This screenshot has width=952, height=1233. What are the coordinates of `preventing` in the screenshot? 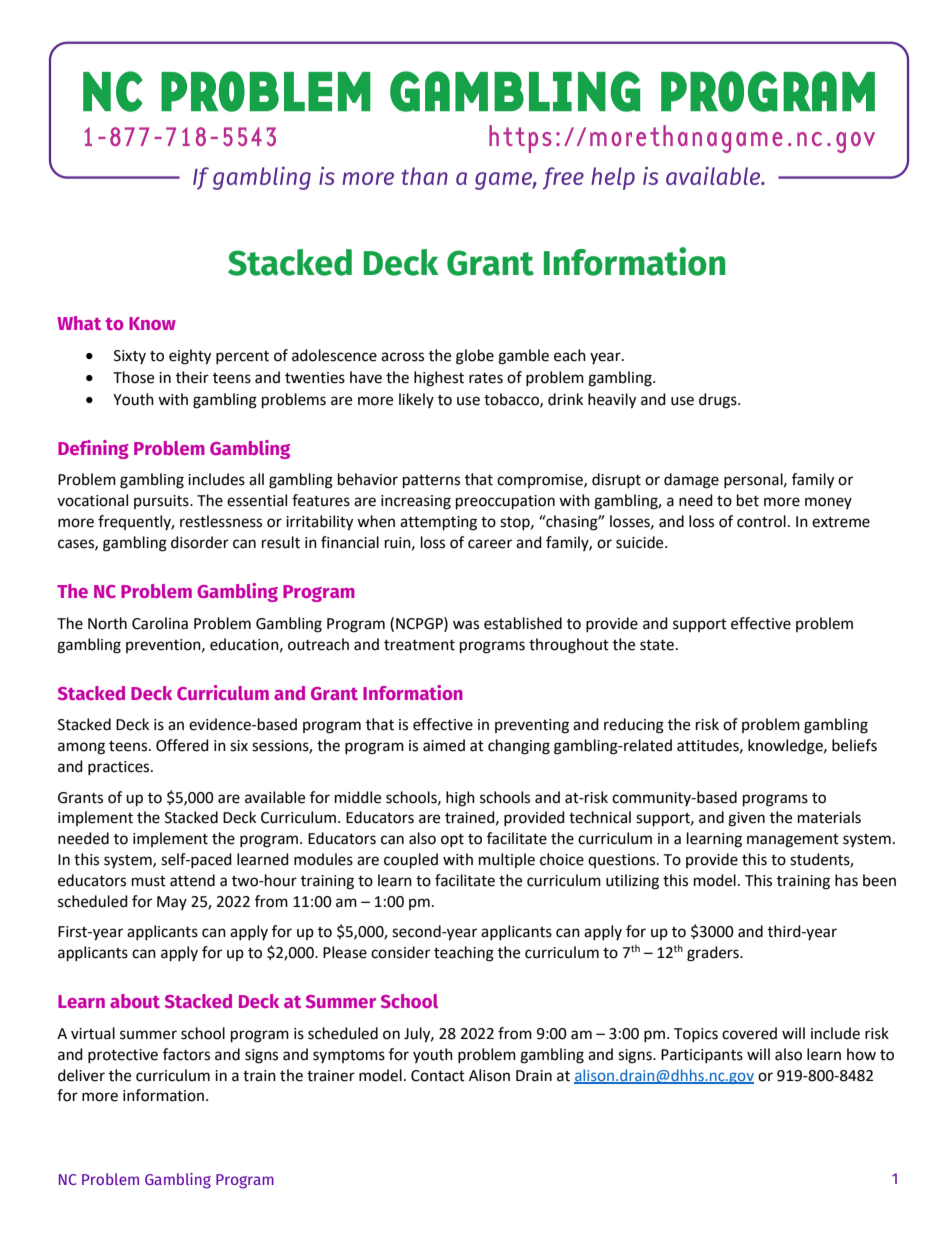 It's located at (532, 726).
